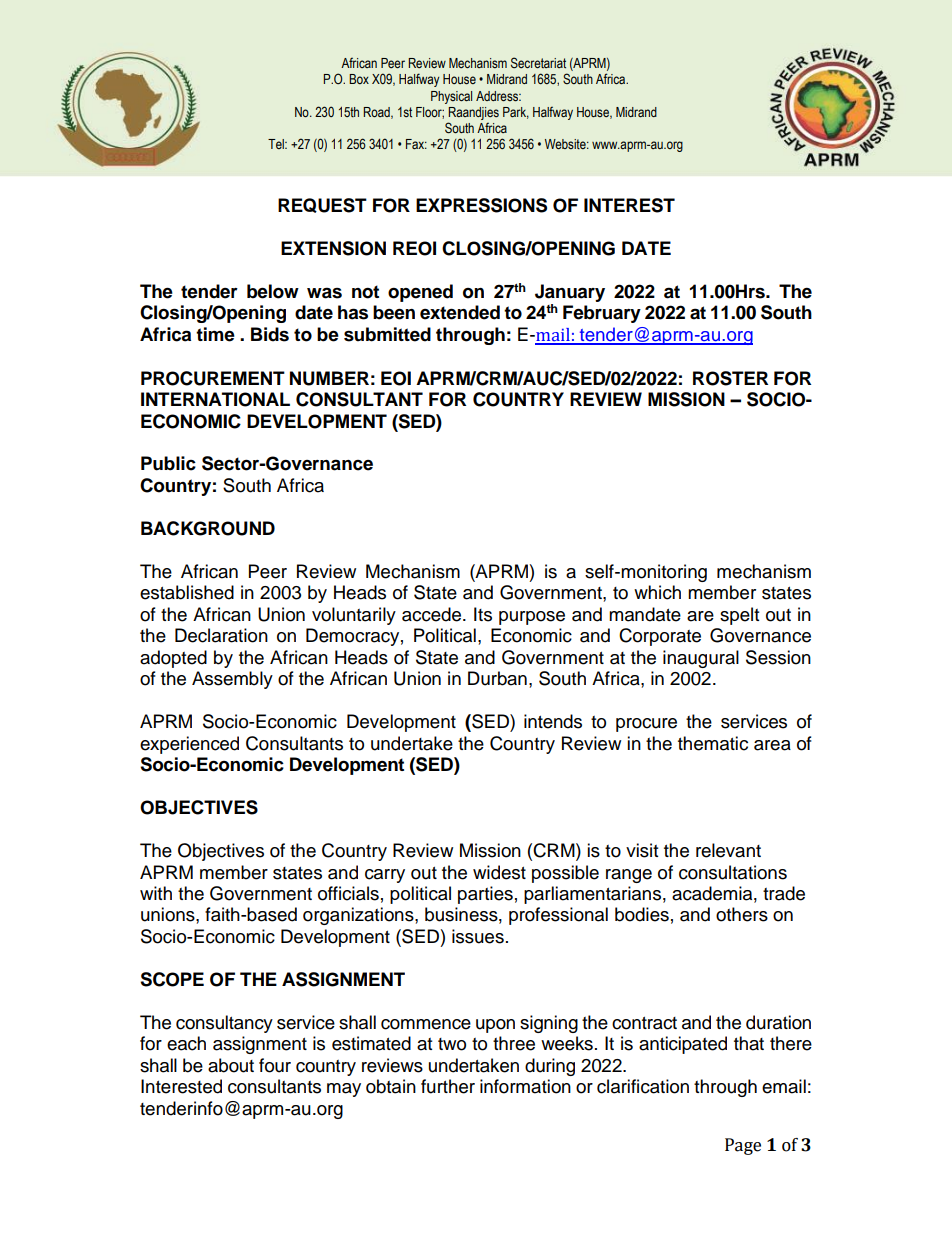 The image size is (952, 1233). Describe the element at coordinates (448, 1086) in the page. I see `further` at that location.
